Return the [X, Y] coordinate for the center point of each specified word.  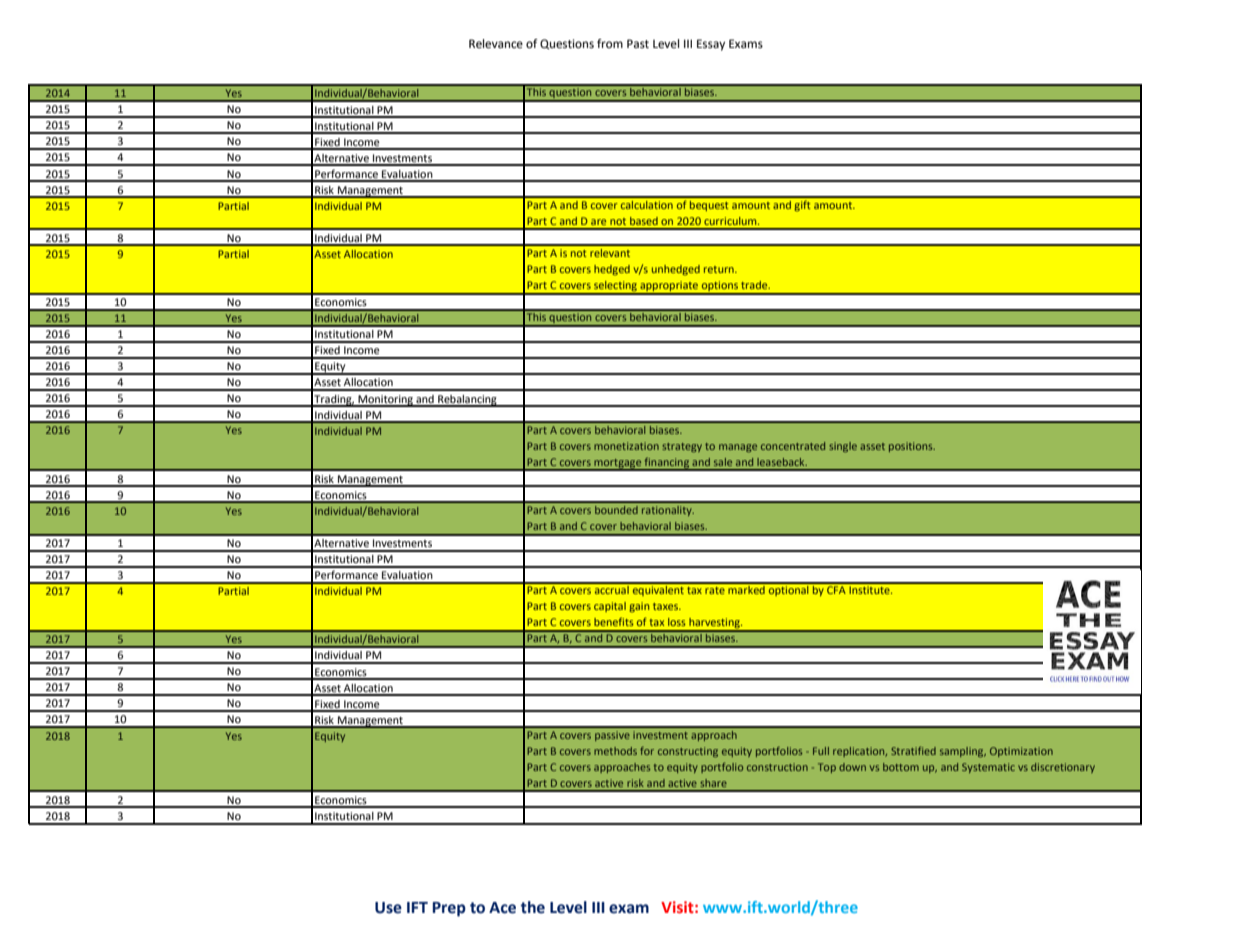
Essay [711, 45]
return [720, 269]
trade [755, 285]
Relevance [496, 44]
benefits [614, 621]
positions [912, 447]
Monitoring [385, 401]
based [644, 221]
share [713, 783]
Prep [449, 909]
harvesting [714, 624]
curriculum [731, 221]
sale [723, 462]
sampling [963, 752]
